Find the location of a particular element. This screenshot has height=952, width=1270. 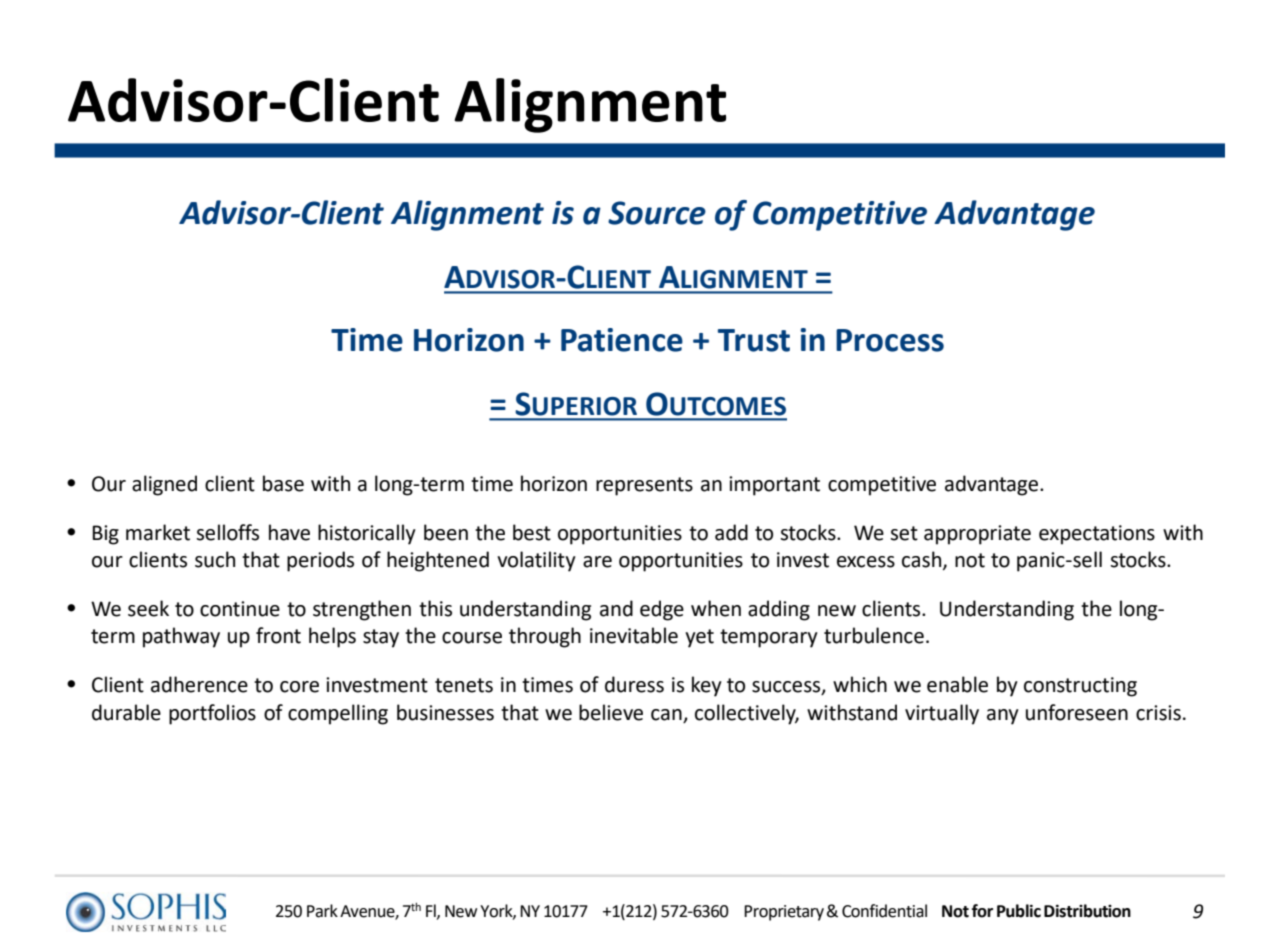

Source is located at coordinates (657, 213).
